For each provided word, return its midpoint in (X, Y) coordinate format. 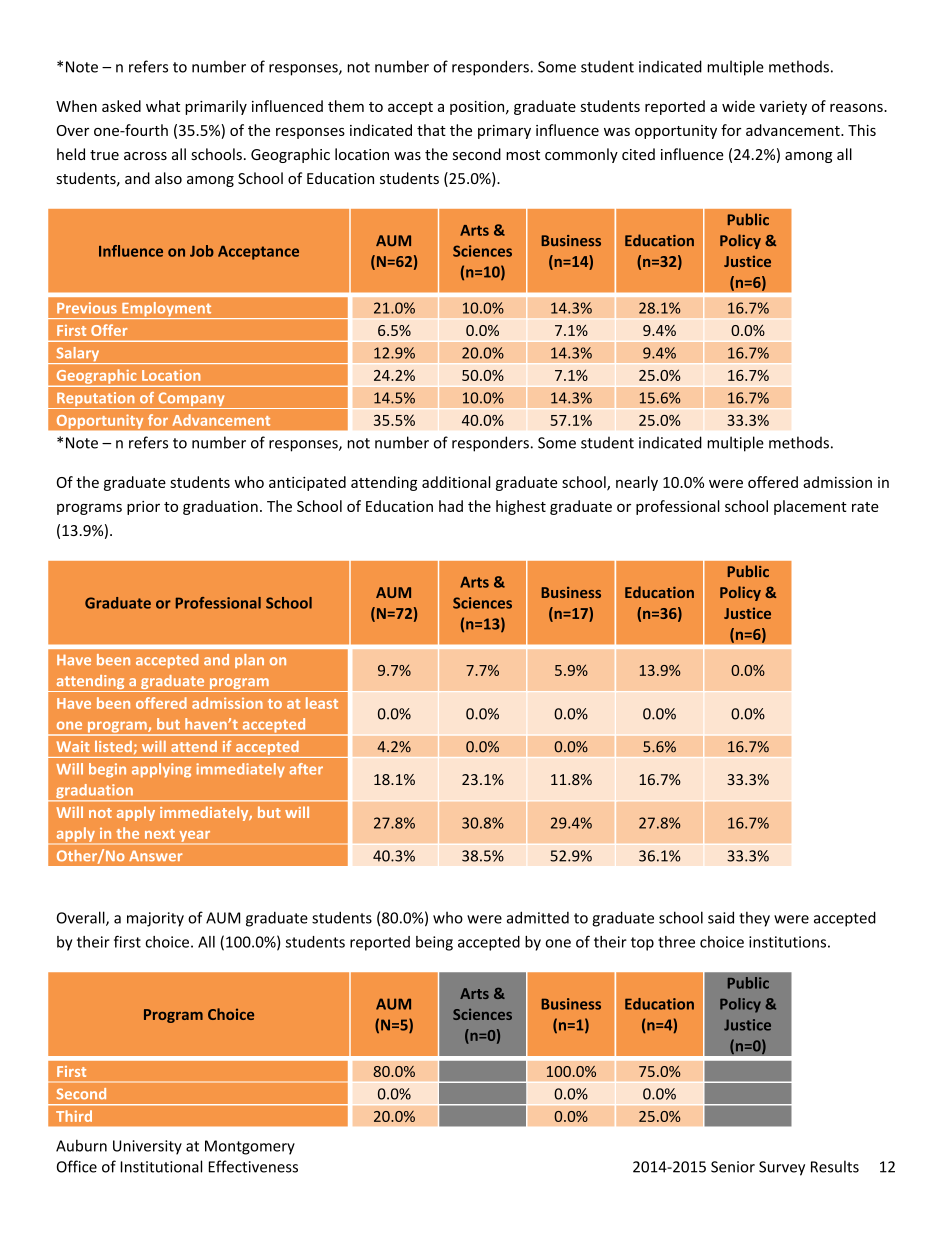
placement (810, 507)
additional (456, 482)
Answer (156, 856)
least (322, 703)
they (754, 919)
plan (249, 661)
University (147, 1147)
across (145, 156)
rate (865, 507)
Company (191, 400)
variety (783, 108)
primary (504, 132)
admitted (538, 917)
